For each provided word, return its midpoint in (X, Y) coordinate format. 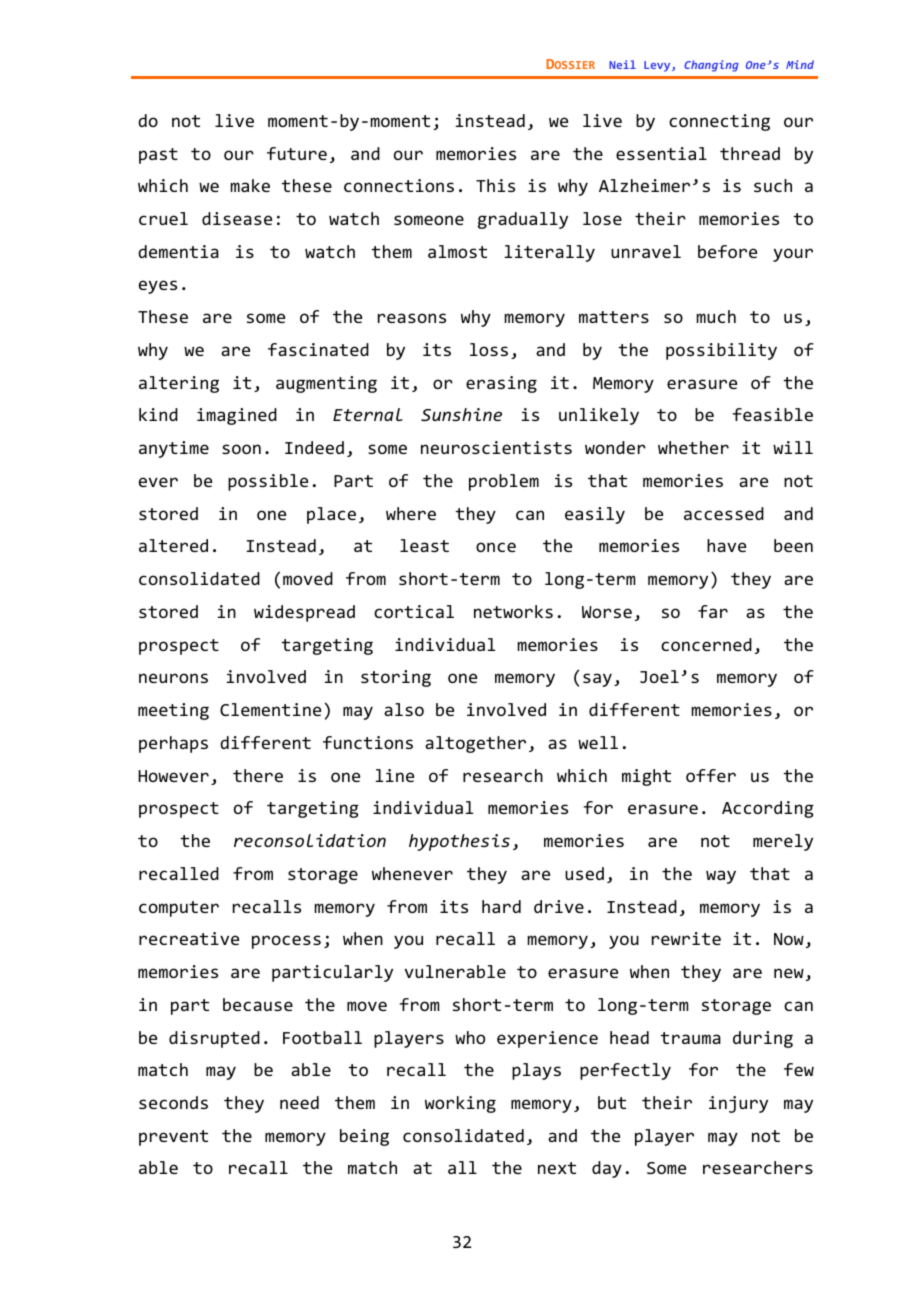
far (713, 611)
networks (513, 611)
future (297, 153)
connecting (719, 122)
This (495, 185)
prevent (173, 1138)
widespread (304, 613)
